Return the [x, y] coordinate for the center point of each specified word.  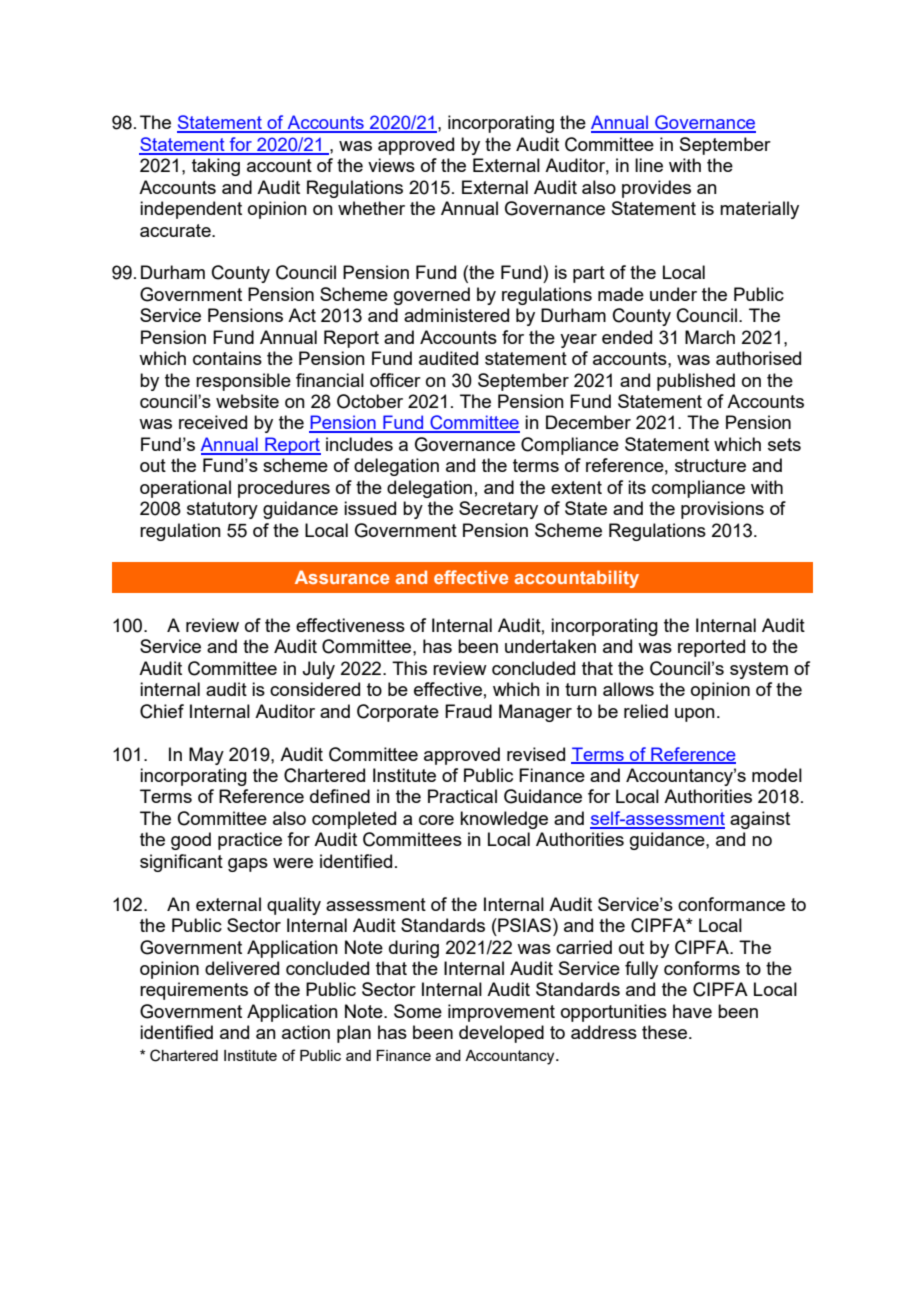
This [409, 668]
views [391, 165]
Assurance [342, 577]
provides [656, 189]
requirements [194, 991]
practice [250, 841]
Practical [462, 796]
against [760, 820]
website [247, 401]
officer [395, 380]
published [696, 382]
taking [216, 167]
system [759, 670]
